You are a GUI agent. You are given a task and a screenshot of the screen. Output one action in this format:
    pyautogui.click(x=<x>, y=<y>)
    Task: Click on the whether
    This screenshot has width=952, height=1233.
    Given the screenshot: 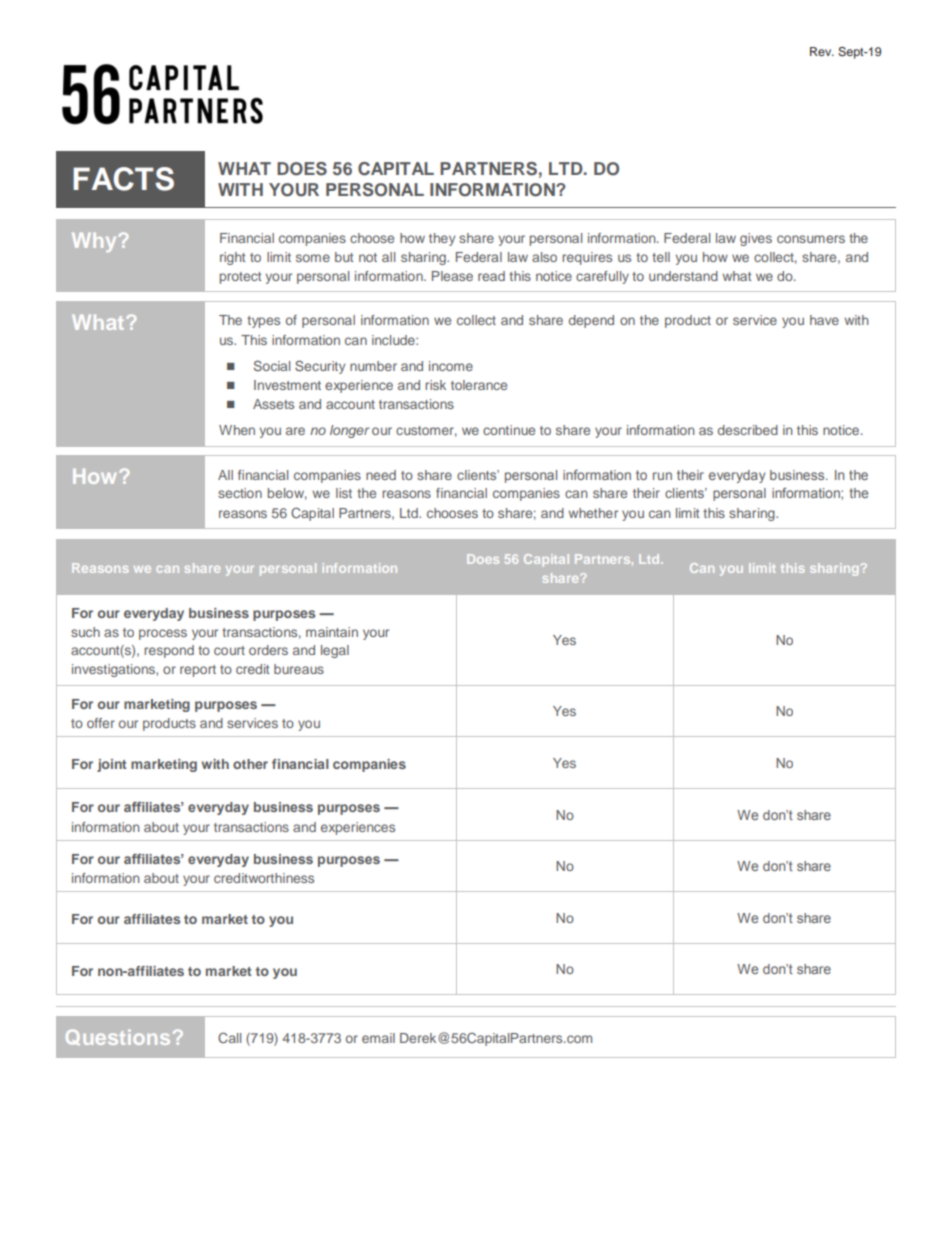 What is the action you would take?
    pyautogui.click(x=593, y=513)
